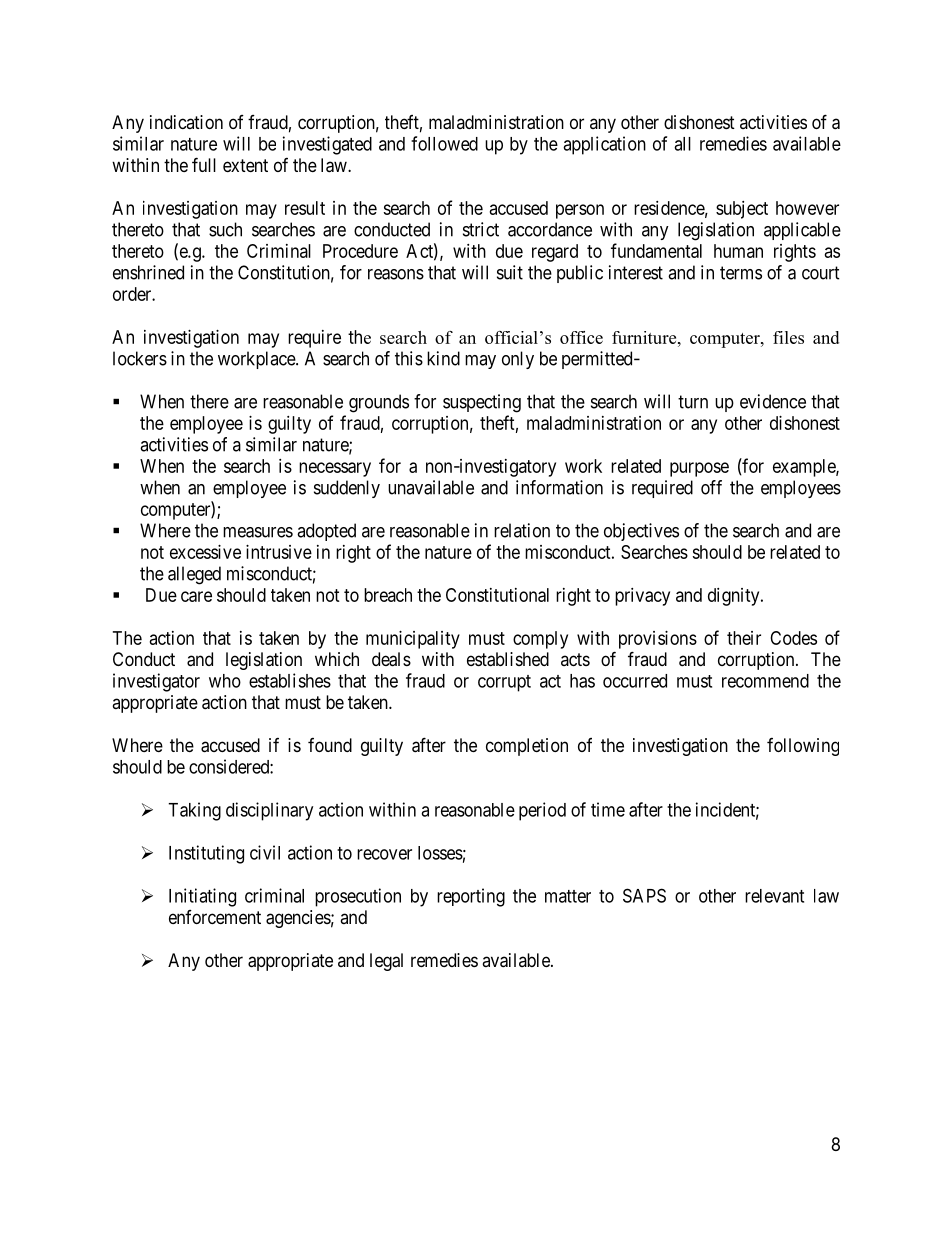  I want to click on evidence, so click(773, 401).
